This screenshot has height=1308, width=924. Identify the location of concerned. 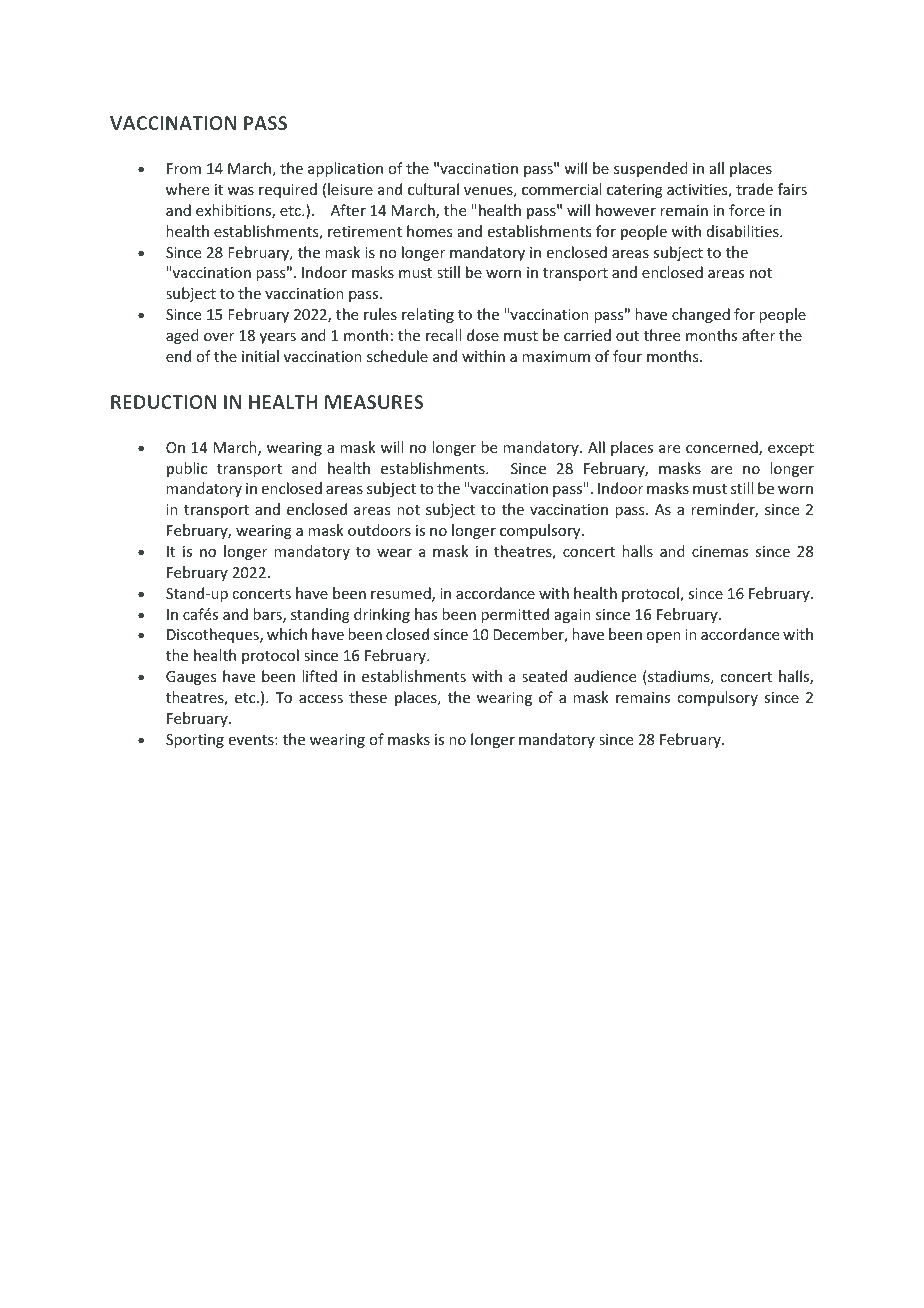
(723, 448).
